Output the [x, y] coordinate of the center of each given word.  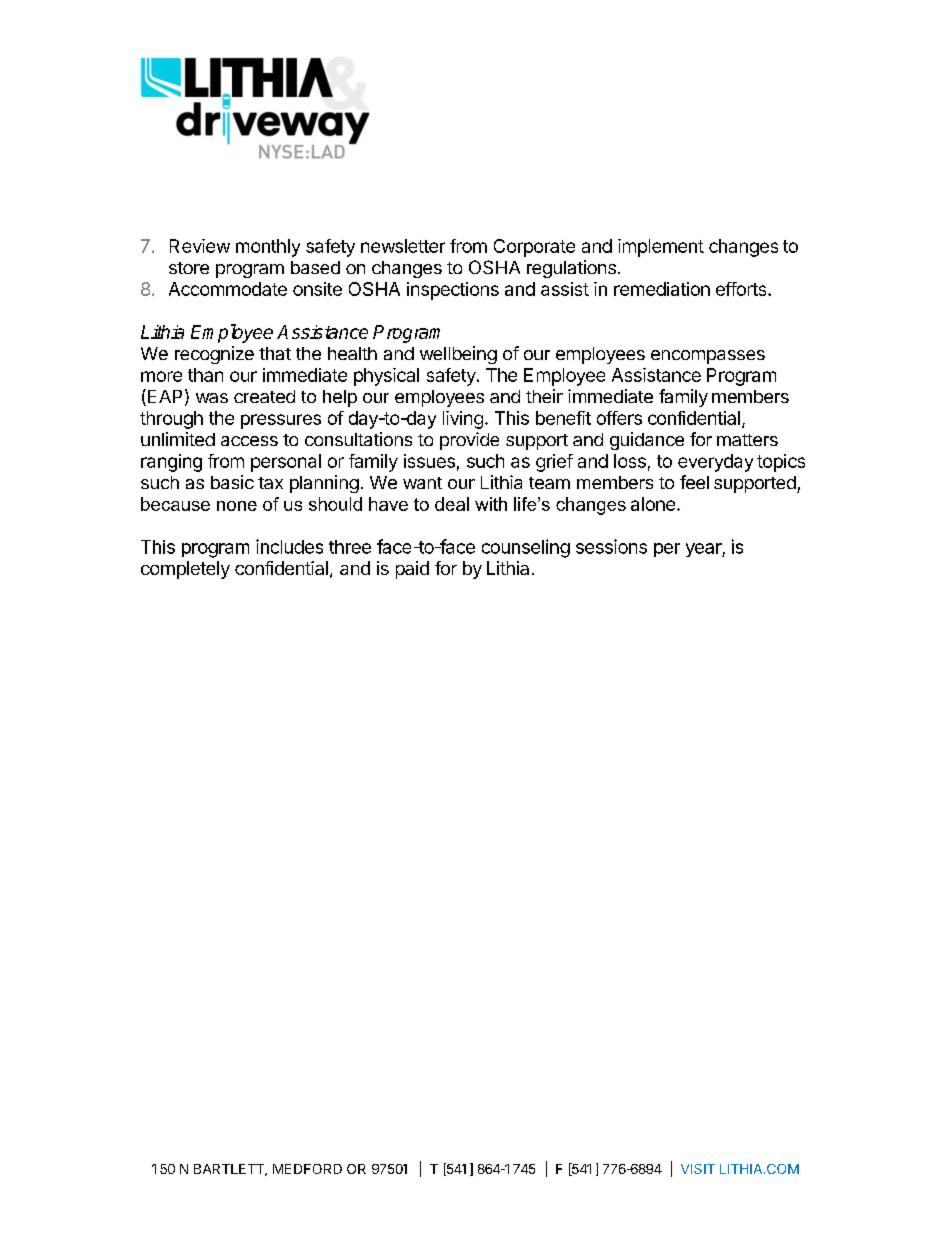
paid [412, 570]
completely [185, 570]
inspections [453, 291]
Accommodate [228, 289]
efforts [742, 289]
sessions [611, 546]
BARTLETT [230, 1170]
